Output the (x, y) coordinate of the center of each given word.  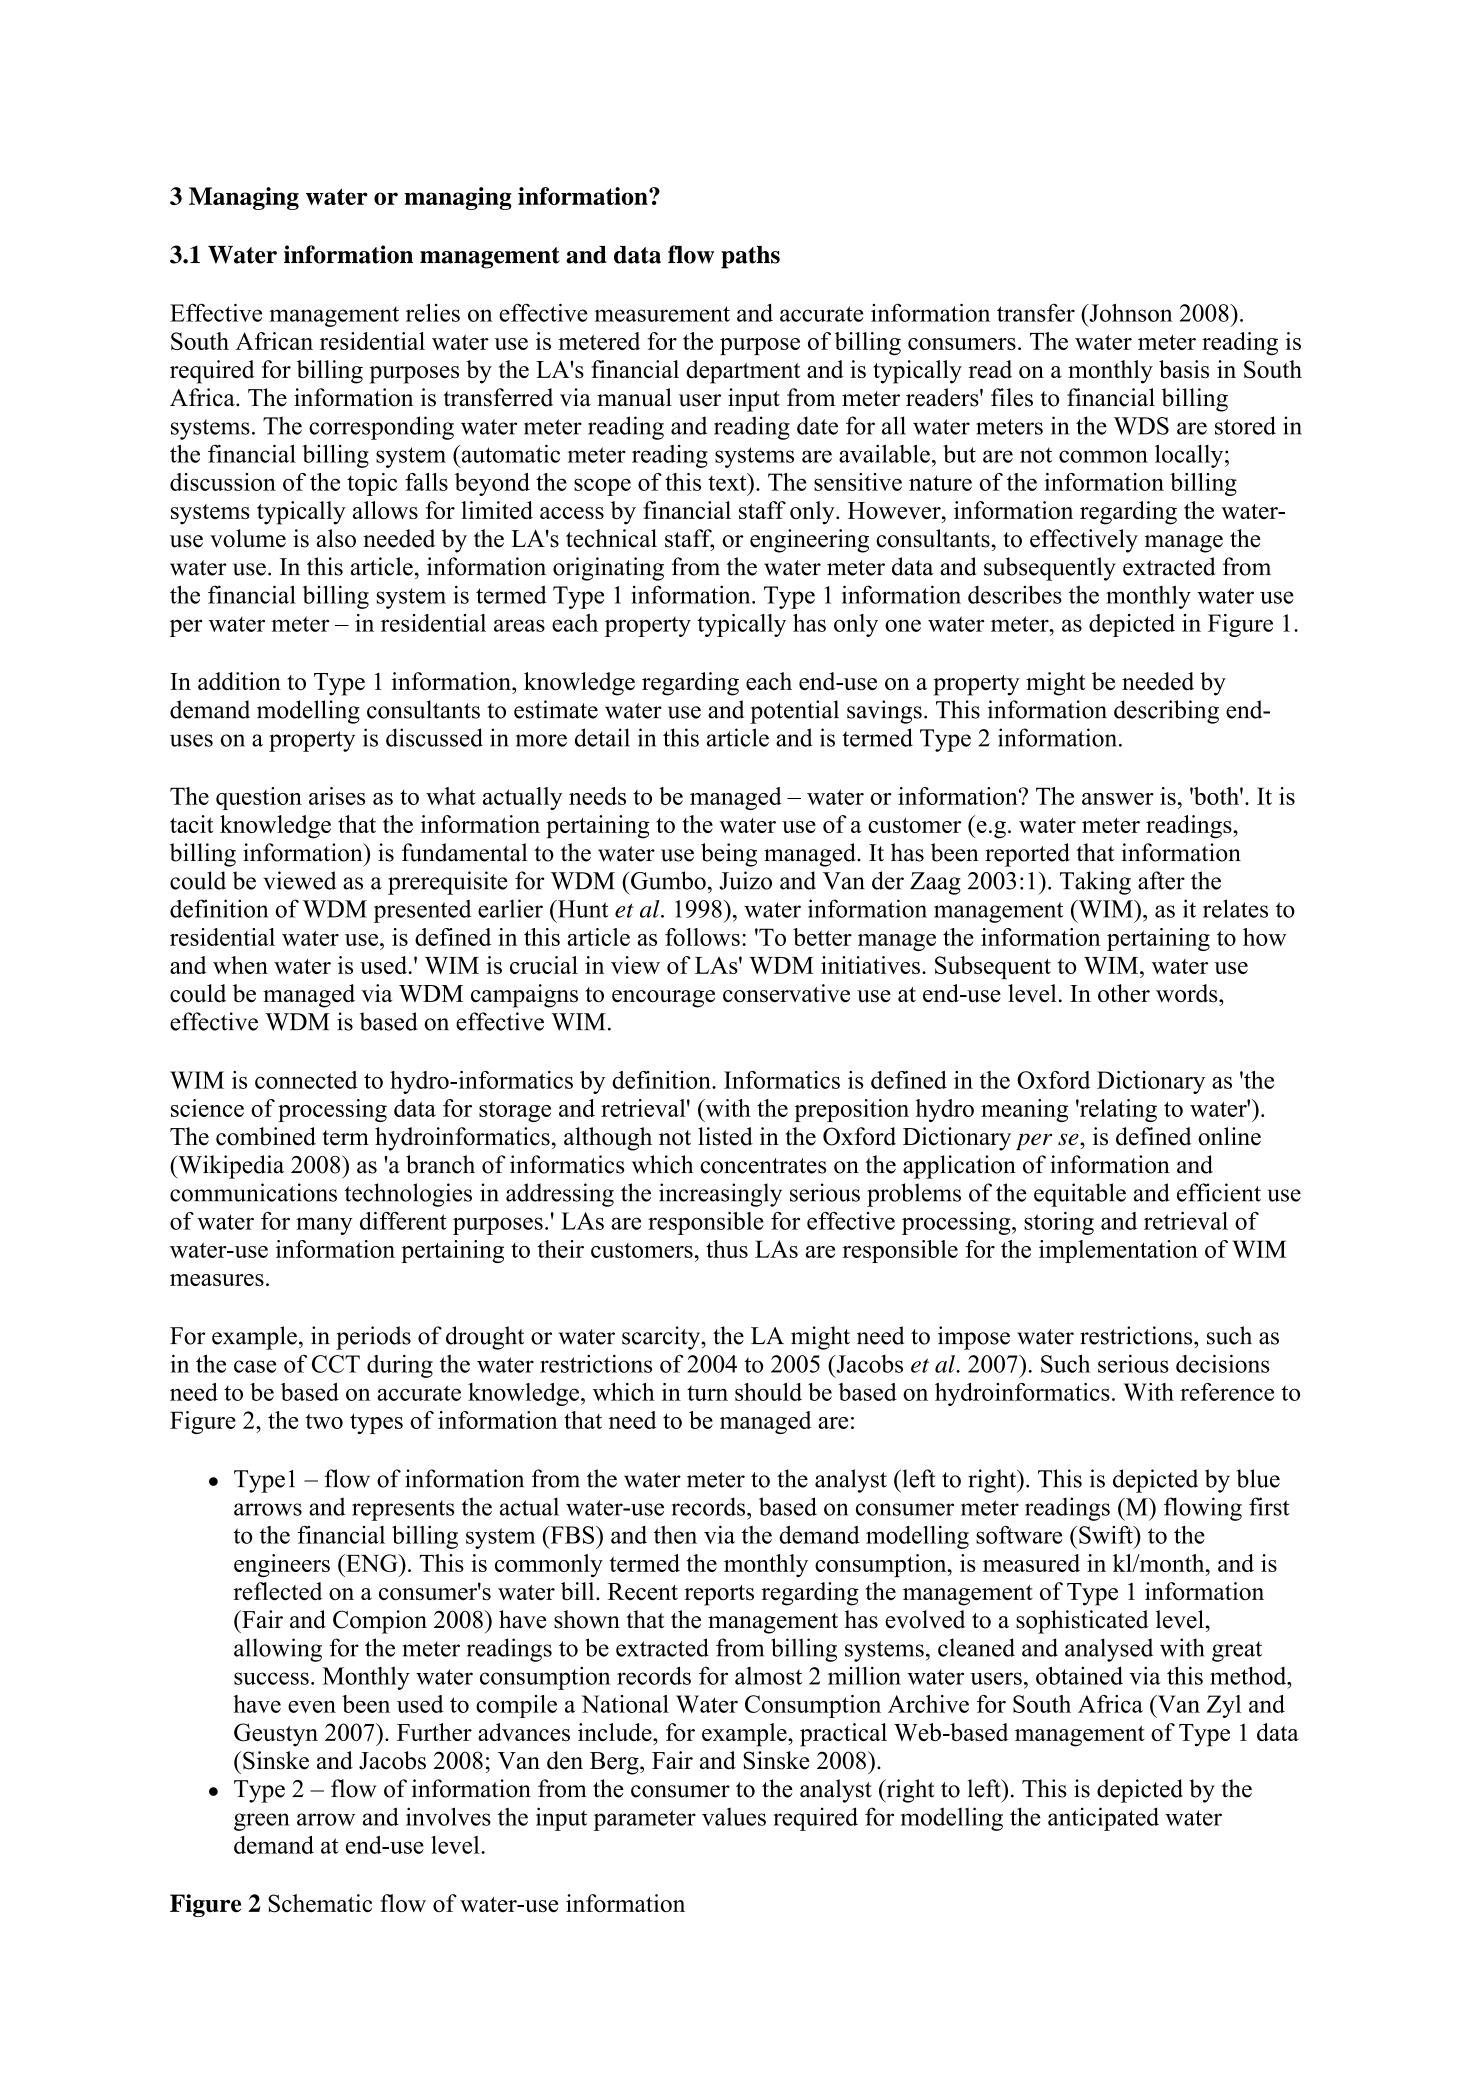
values (734, 1817)
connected (306, 1080)
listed (725, 1136)
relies (433, 313)
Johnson (1130, 312)
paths (750, 257)
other (1124, 993)
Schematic (320, 1903)
